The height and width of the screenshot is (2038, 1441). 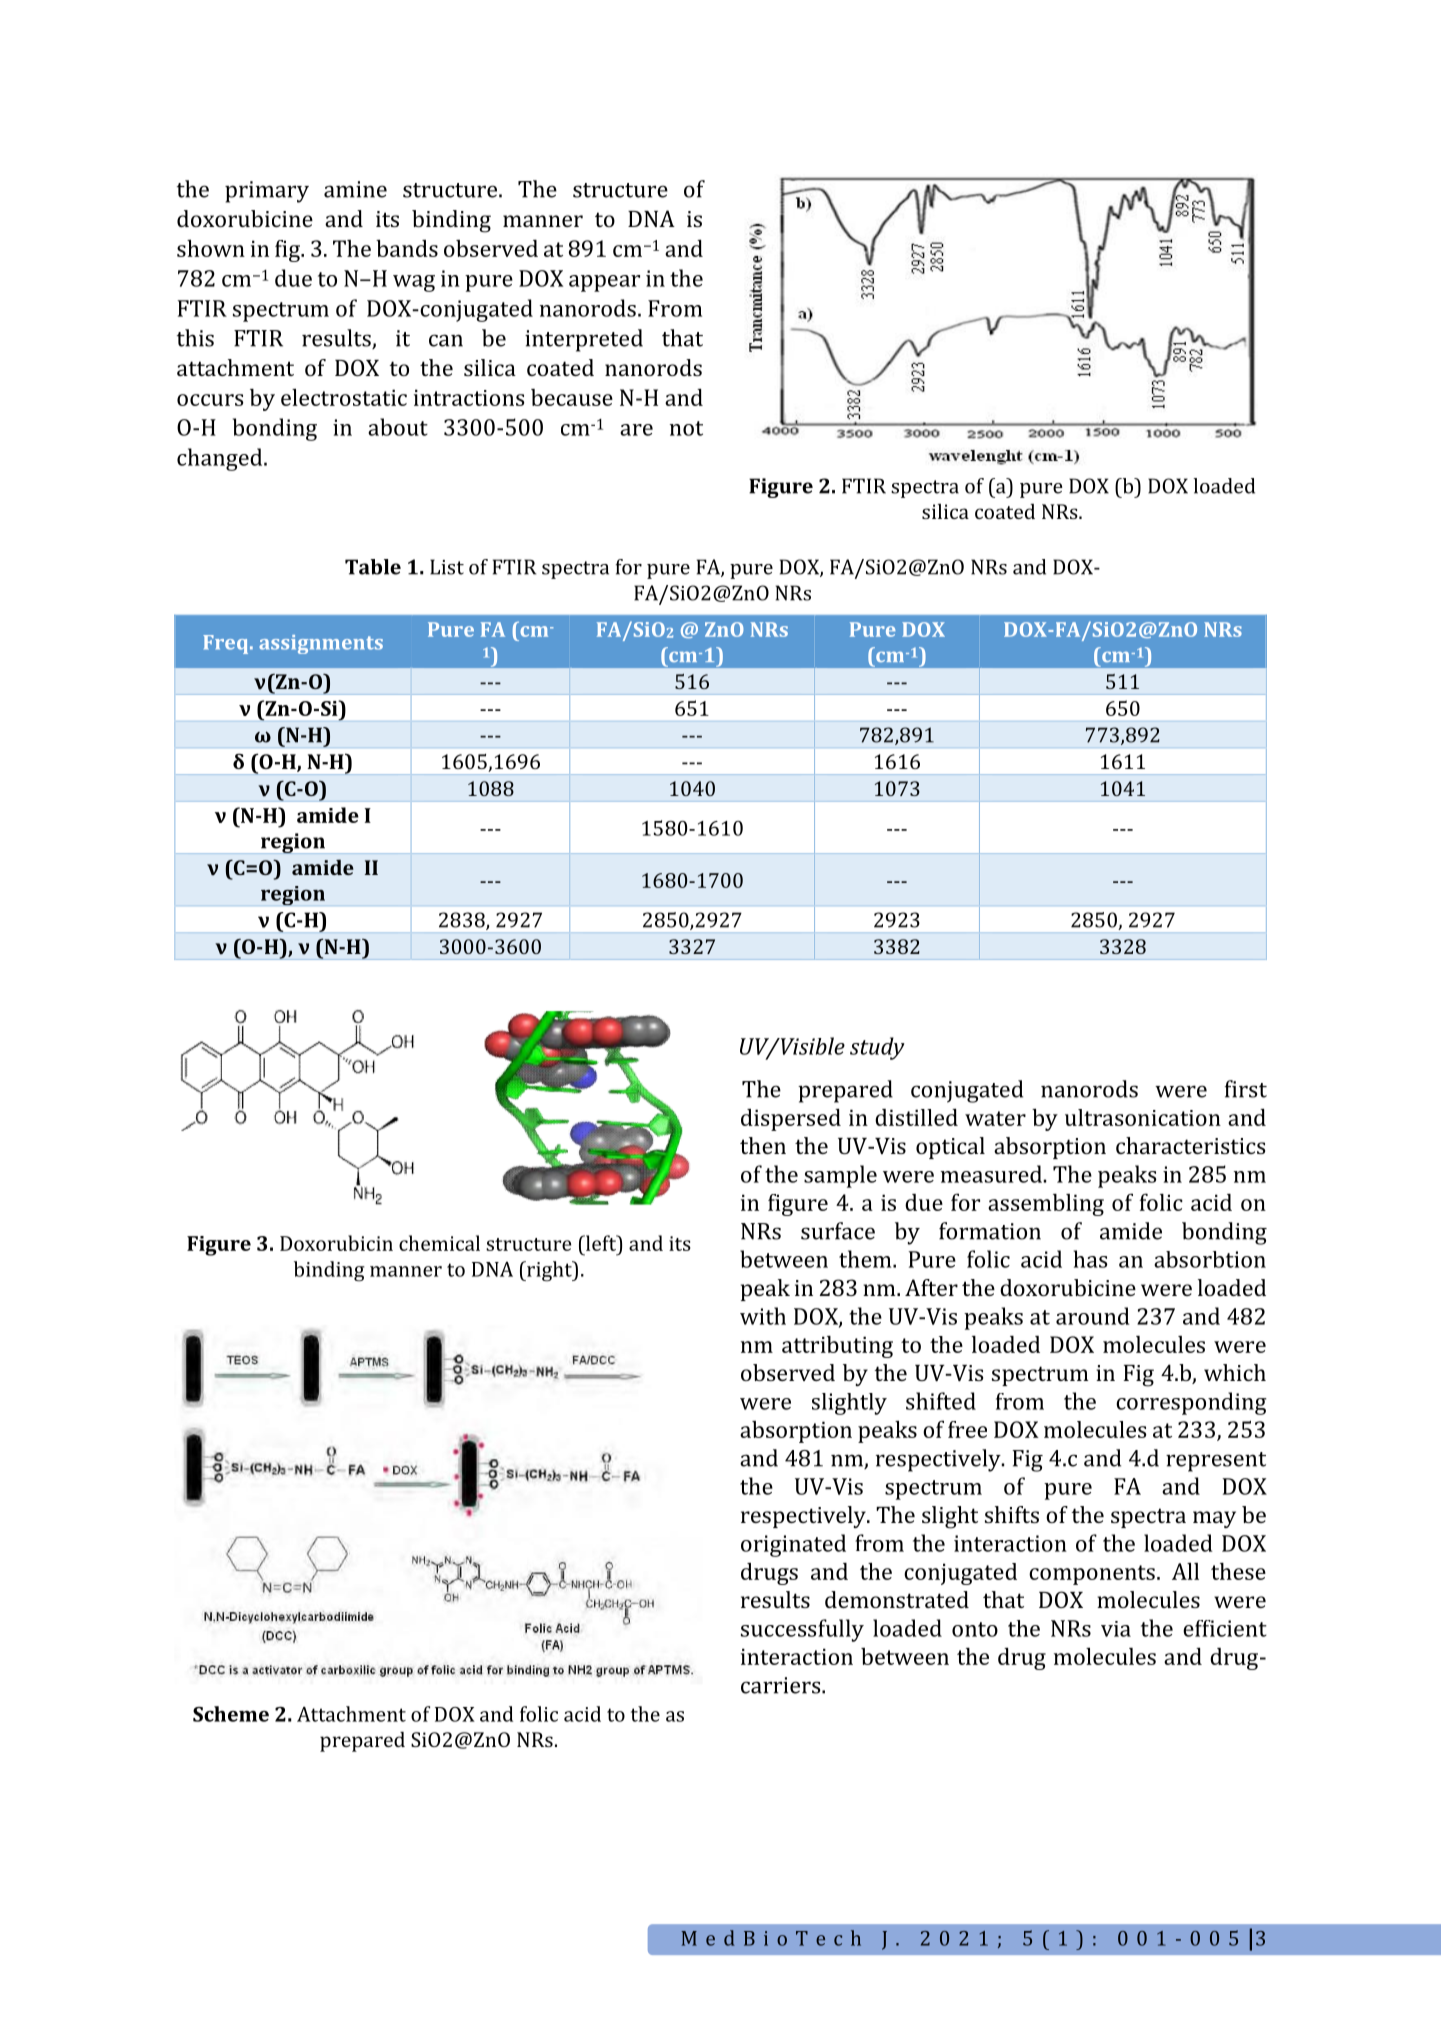 I want to click on first, so click(x=1246, y=1089).
